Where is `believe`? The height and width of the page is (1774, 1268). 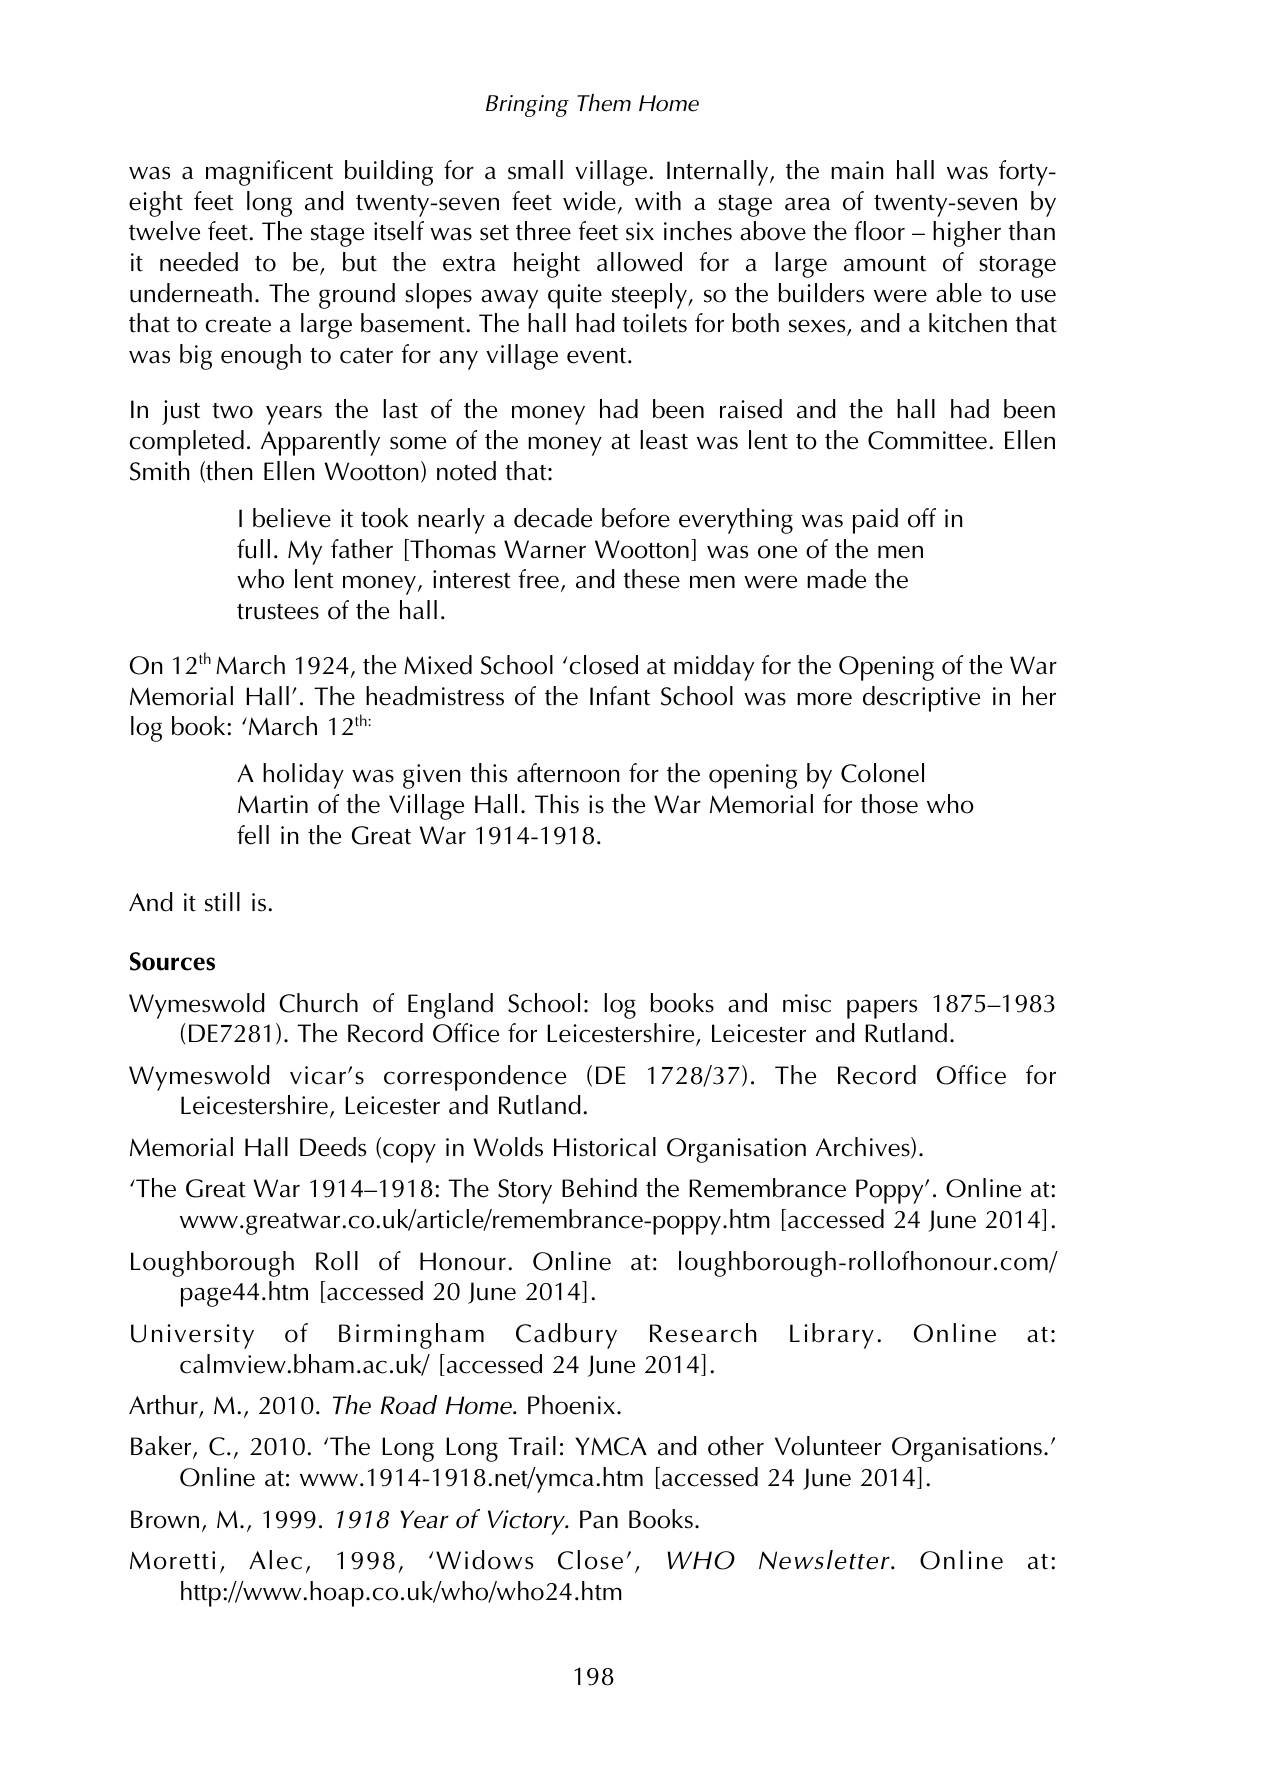 believe is located at coordinates (292, 518).
